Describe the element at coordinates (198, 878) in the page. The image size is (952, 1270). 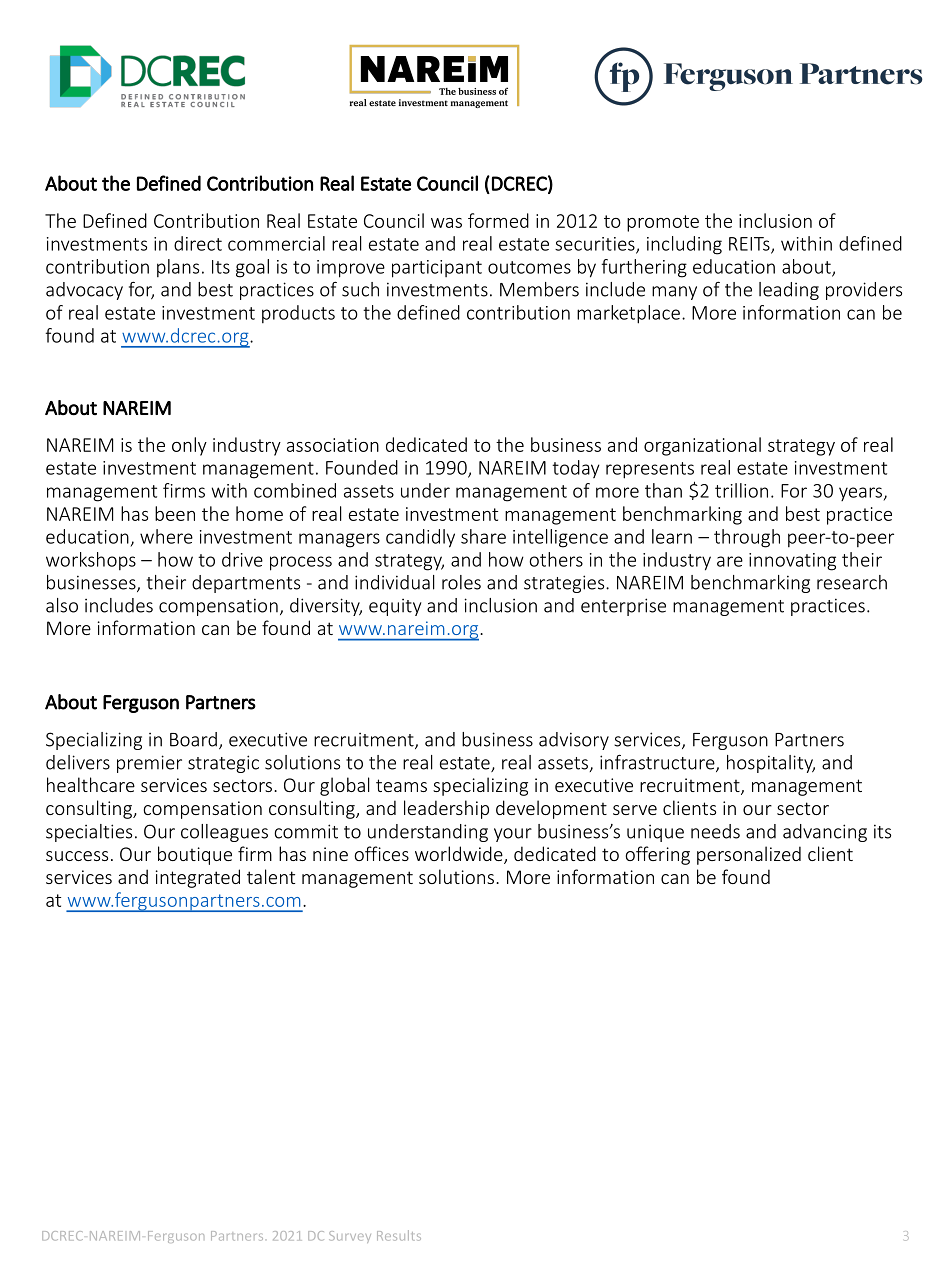
I see `integrated` at that location.
